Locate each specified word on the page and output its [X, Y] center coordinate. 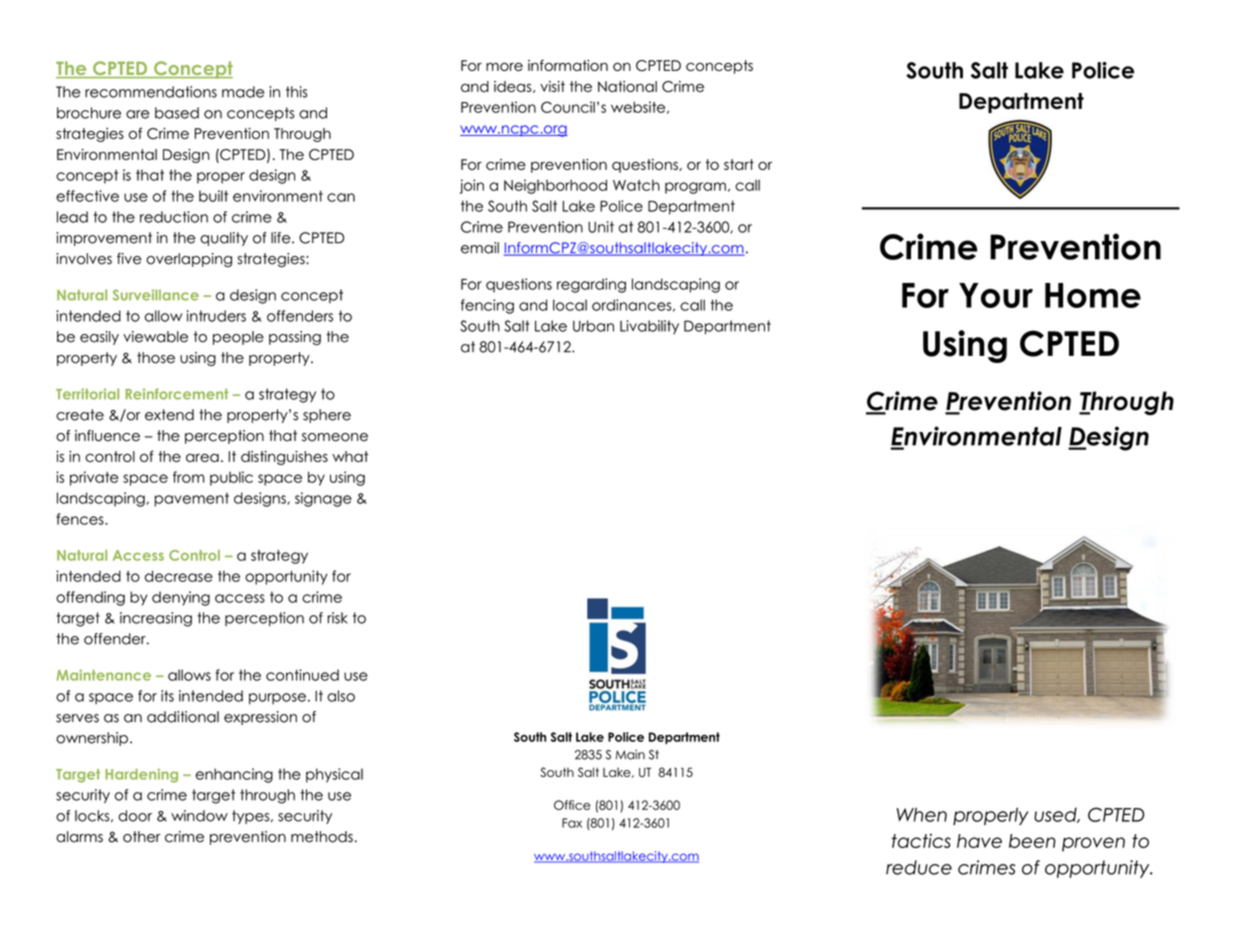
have [979, 841]
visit [552, 86]
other [142, 837]
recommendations [151, 92]
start [739, 164]
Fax [572, 823]
